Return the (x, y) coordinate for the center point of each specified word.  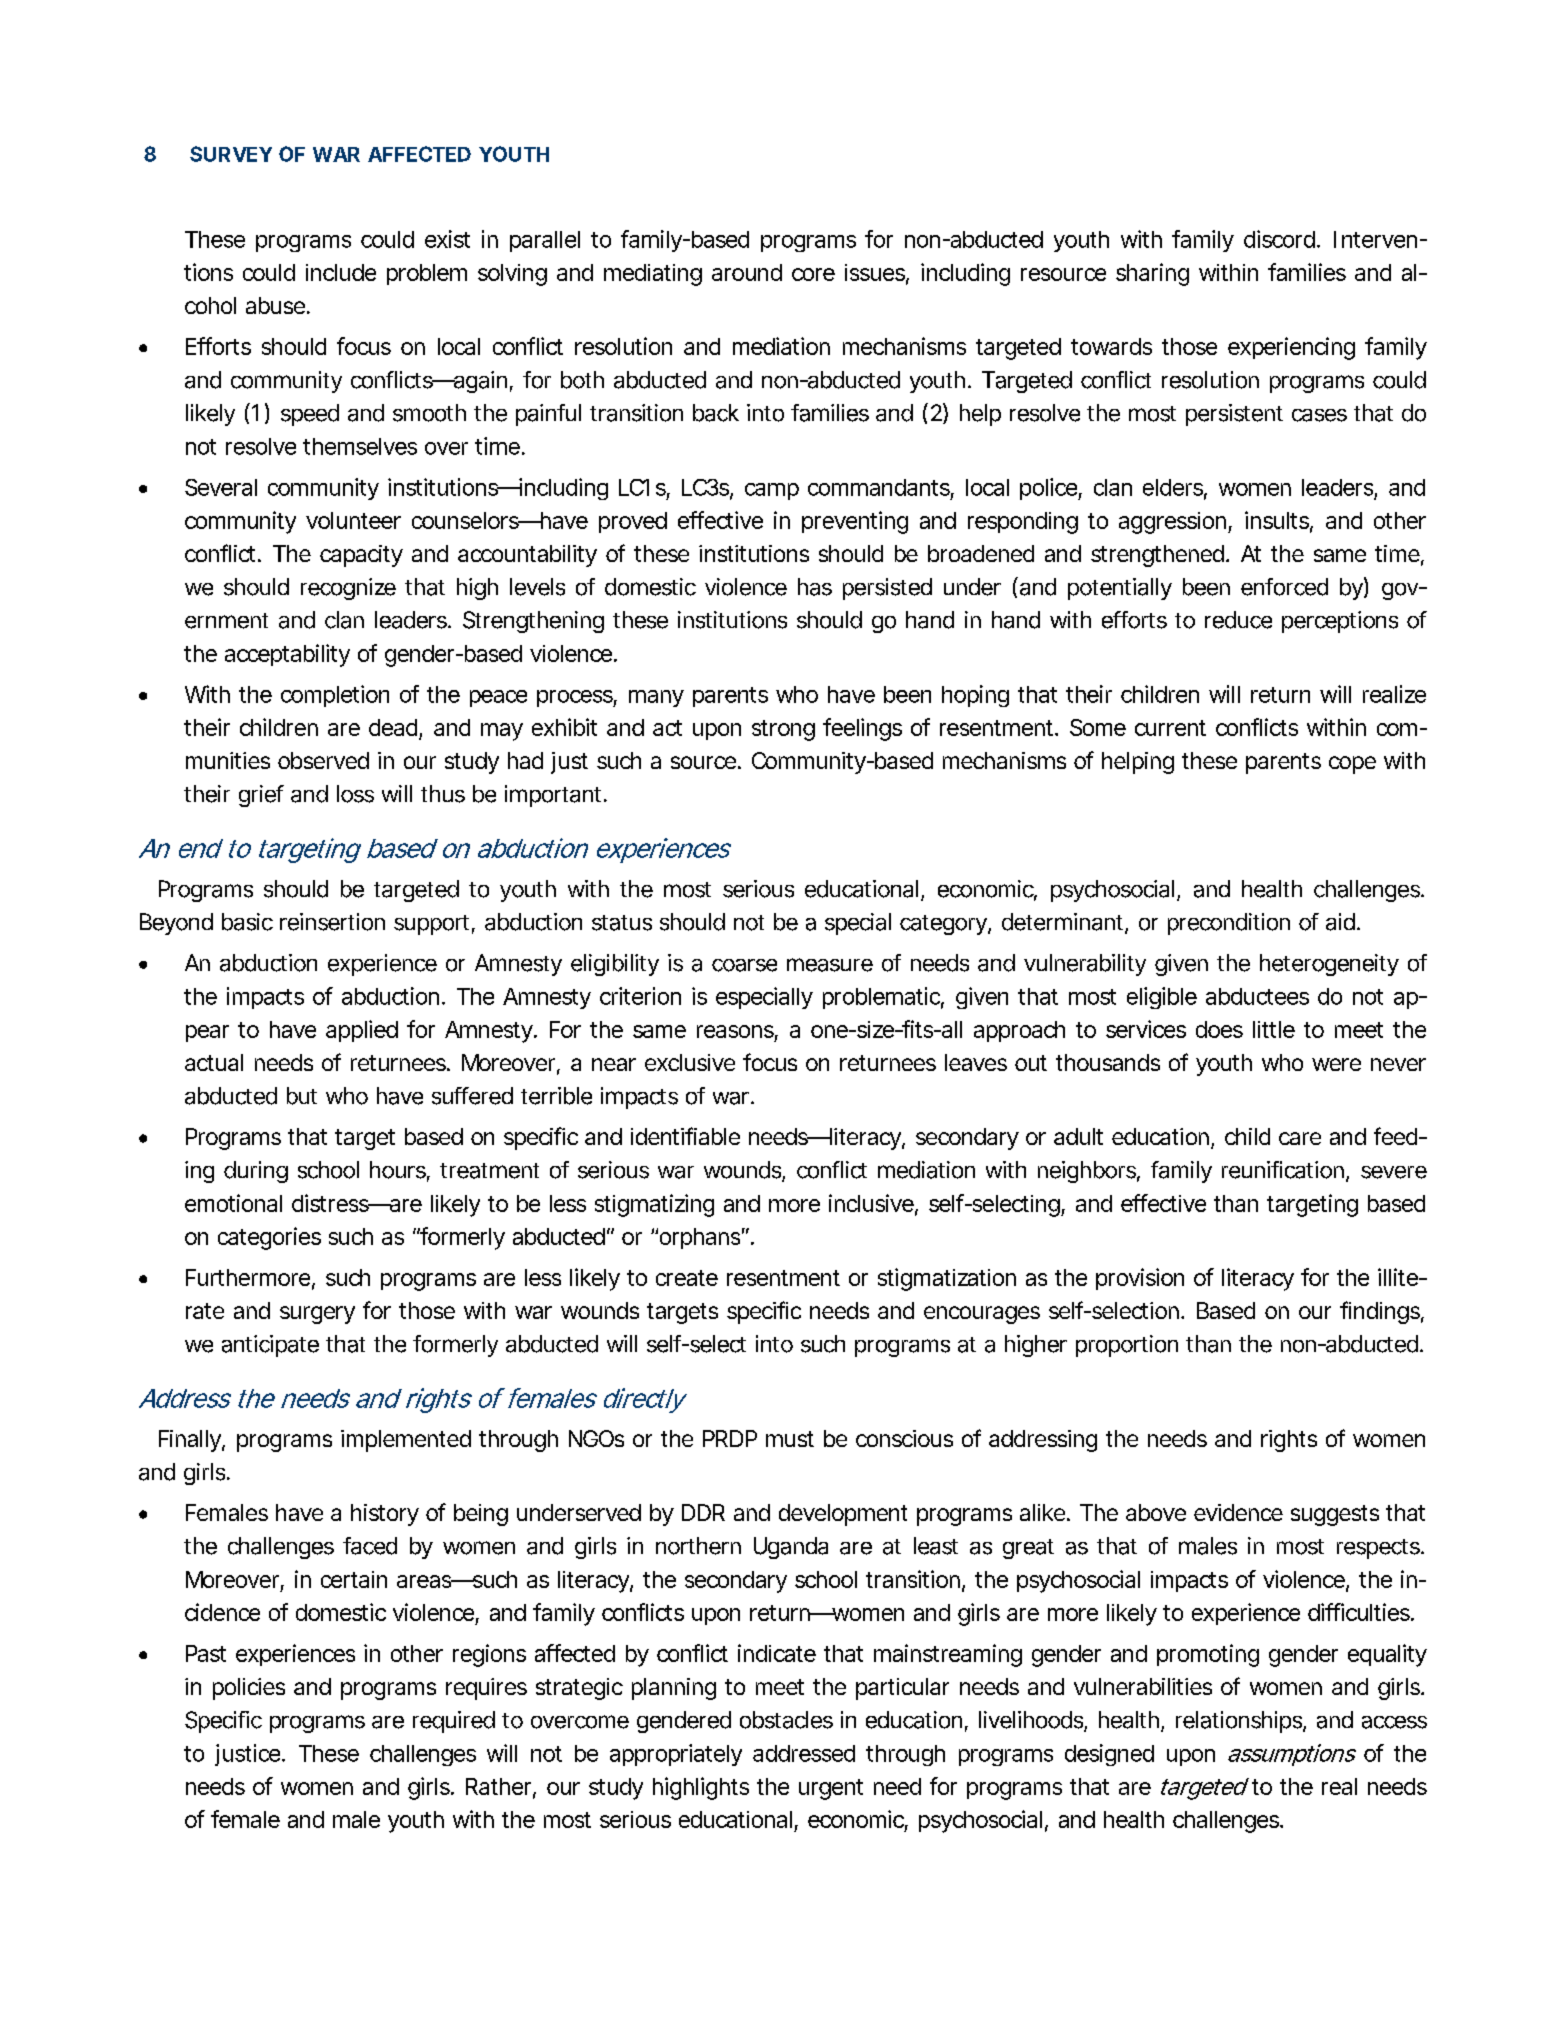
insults (1278, 521)
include (341, 272)
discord (1279, 239)
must (790, 1439)
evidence (1238, 1512)
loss (355, 794)
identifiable (685, 1136)
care (1300, 1138)
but (302, 1096)
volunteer (353, 520)
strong (783, 730)
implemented (406, 1441)
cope (1352, 765)
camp (772, 491)
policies (249, 1689)
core (813, 274)
